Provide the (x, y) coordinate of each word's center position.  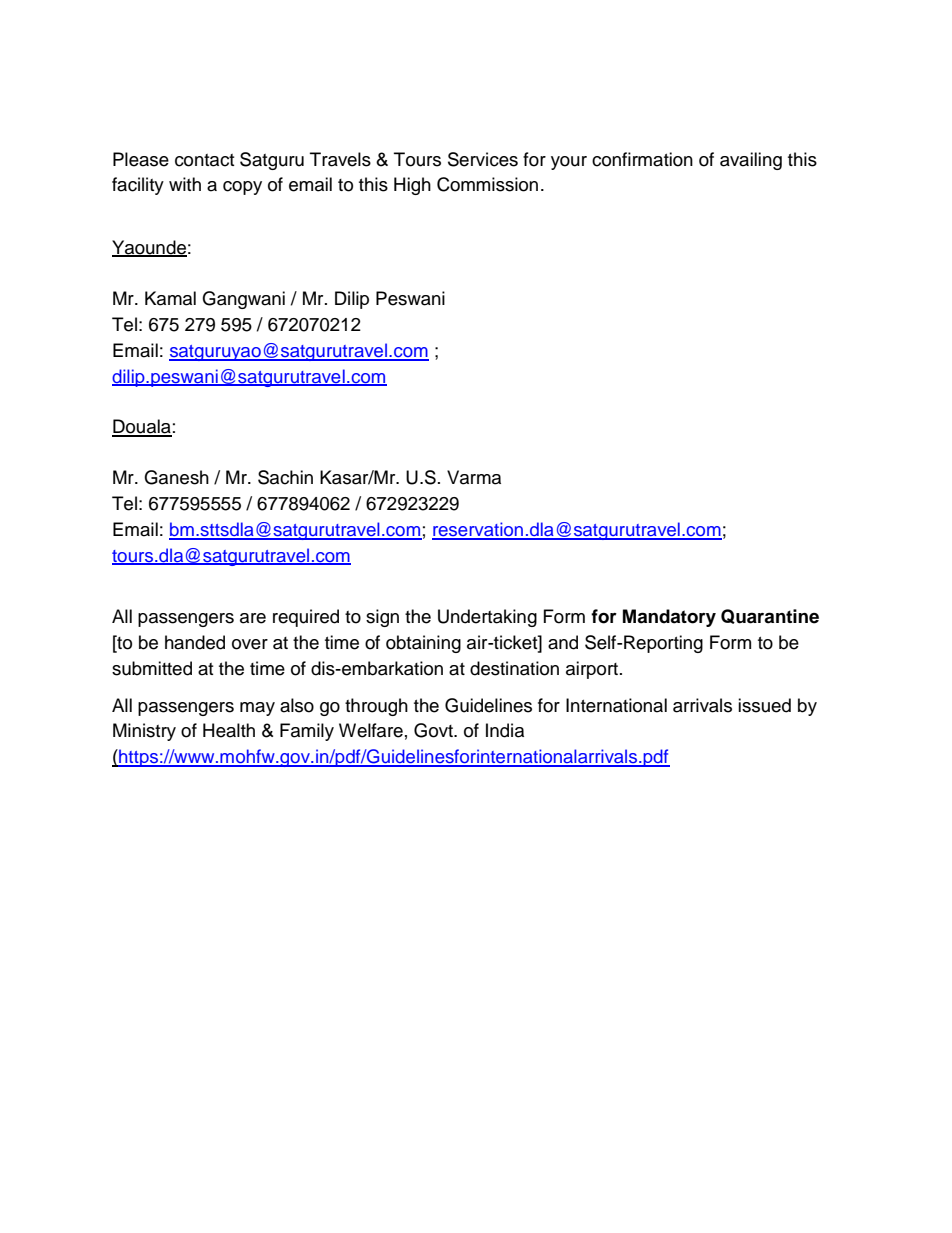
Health (229, 730)
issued (764, 705)
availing (751, 161)
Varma (474, 477)
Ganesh (176, 477)
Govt (434, 730)
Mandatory (669, 618)
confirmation (642, 159)
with (185, 184)
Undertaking (487, 618)
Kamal (170, 298)
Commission (487, 184)
